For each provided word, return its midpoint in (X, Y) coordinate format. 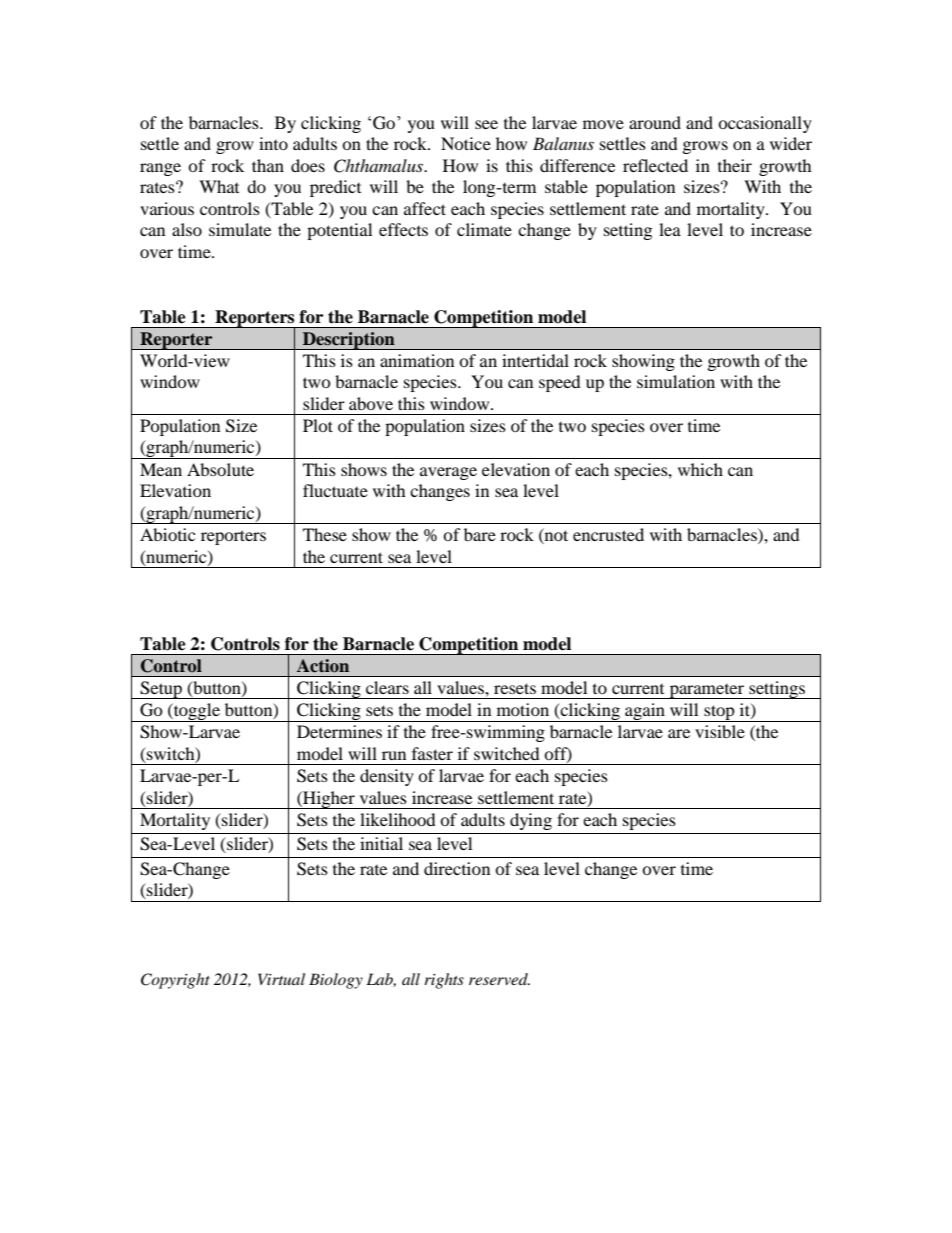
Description (349, 341)
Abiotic (167, 534)
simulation (676, 381)
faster (432, 753)
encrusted (608, 534)
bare (480, 534)
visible (720, 731)
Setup (161, 690)
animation (417, 360)
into (273, 143)
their (735, 165)
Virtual (281, 979)
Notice (466, 143)
